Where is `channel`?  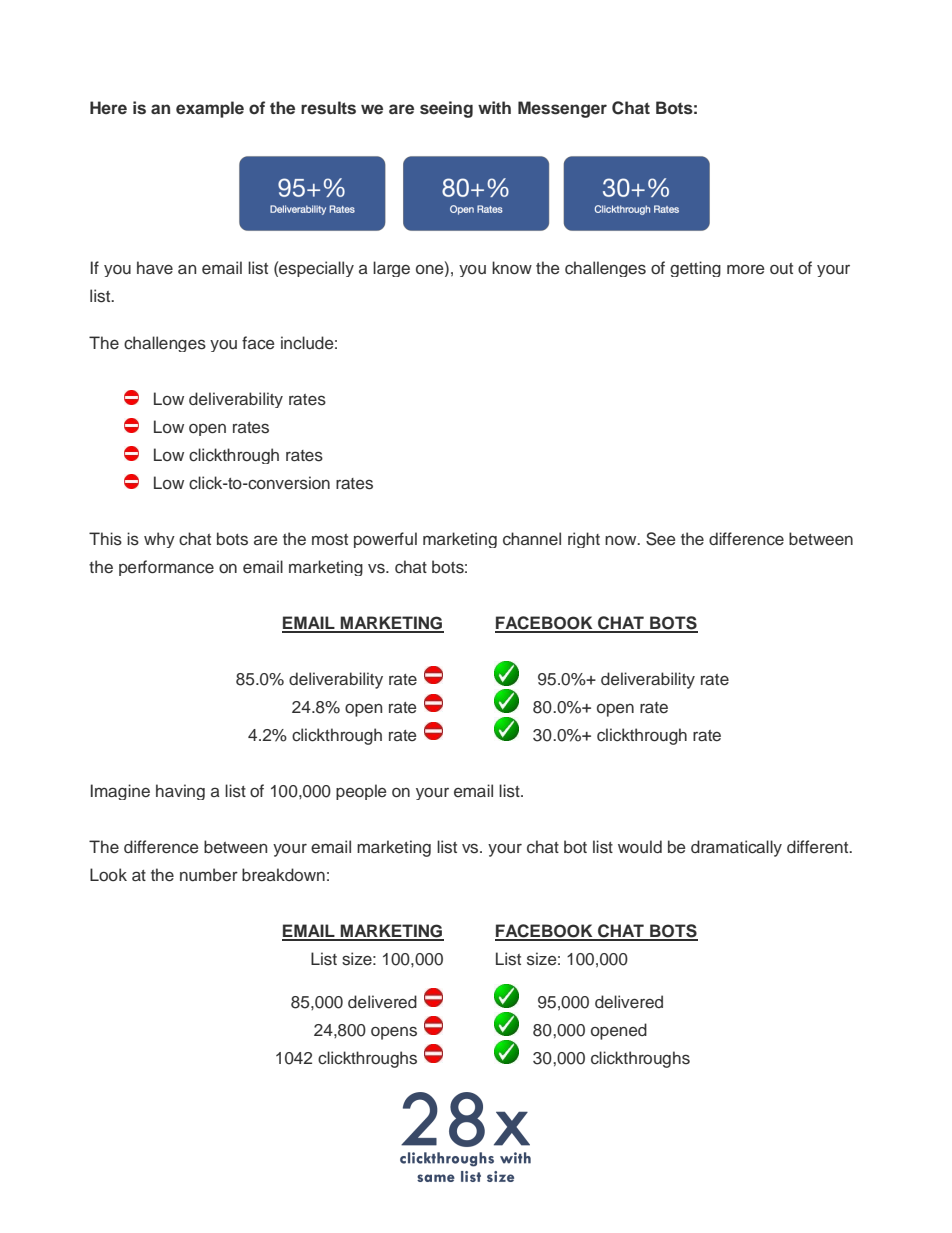 channel is located at coordinates (532, 539).
